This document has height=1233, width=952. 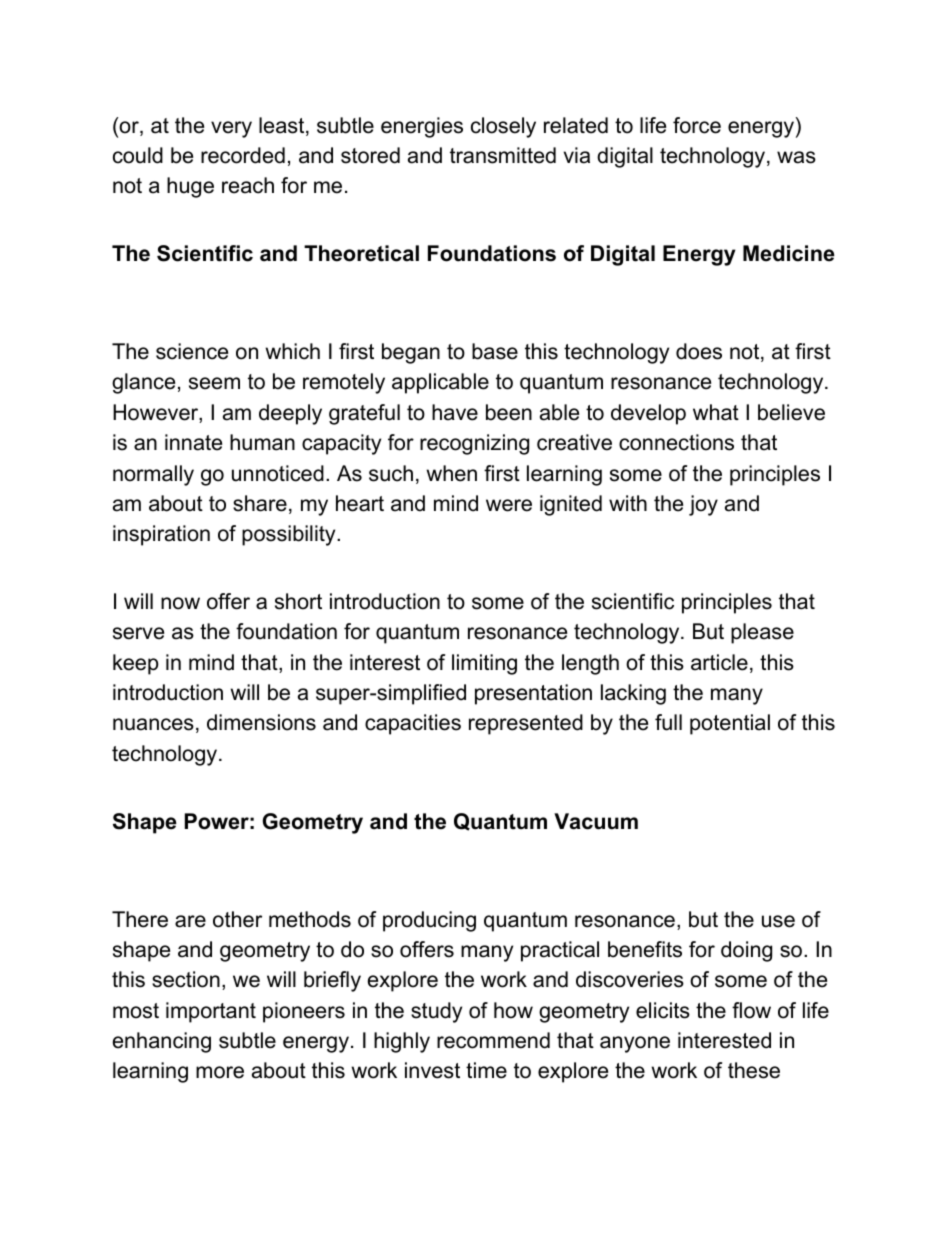 I want to click on dimensions, so click(x=261, y=722).
